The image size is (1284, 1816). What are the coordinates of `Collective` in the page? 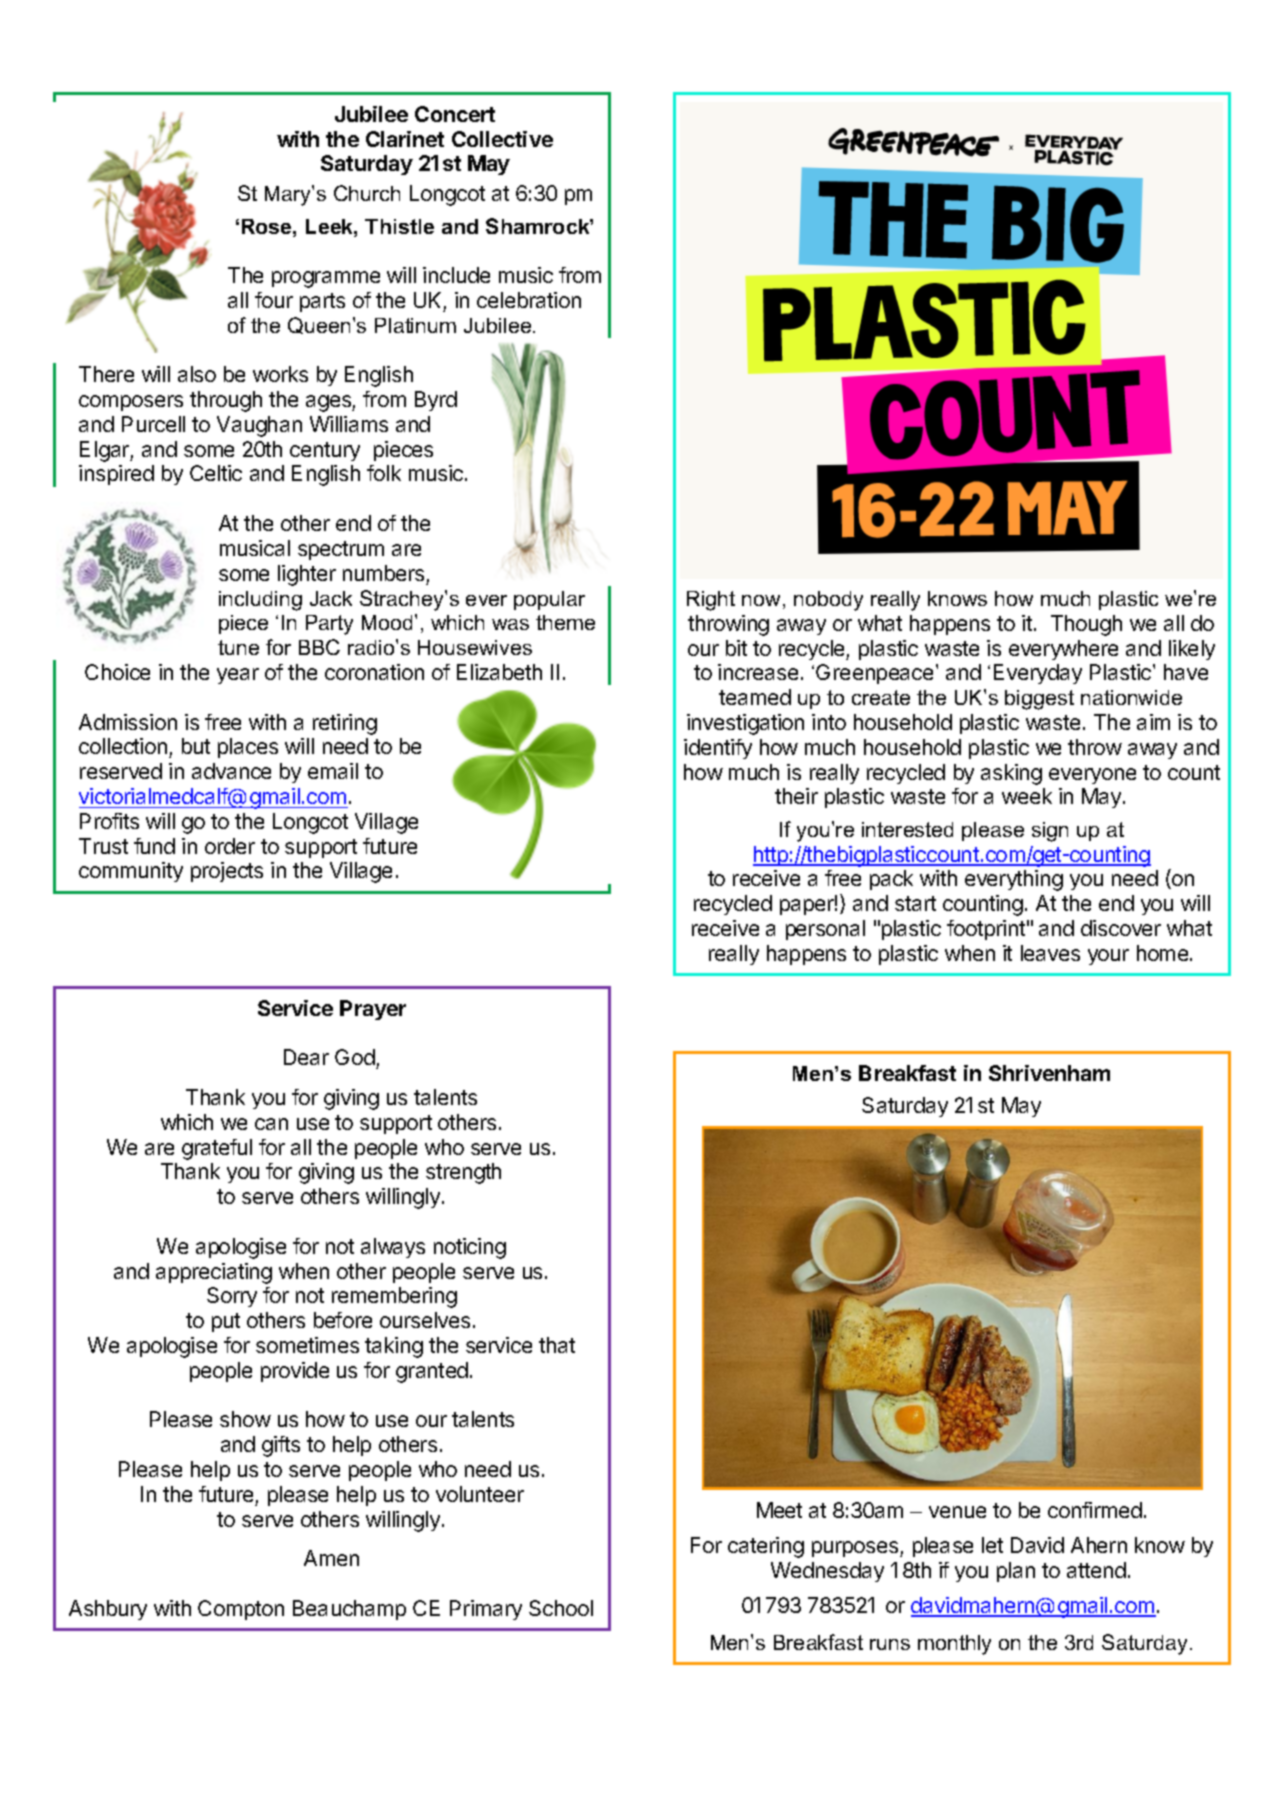 It's located at (502, 139).
